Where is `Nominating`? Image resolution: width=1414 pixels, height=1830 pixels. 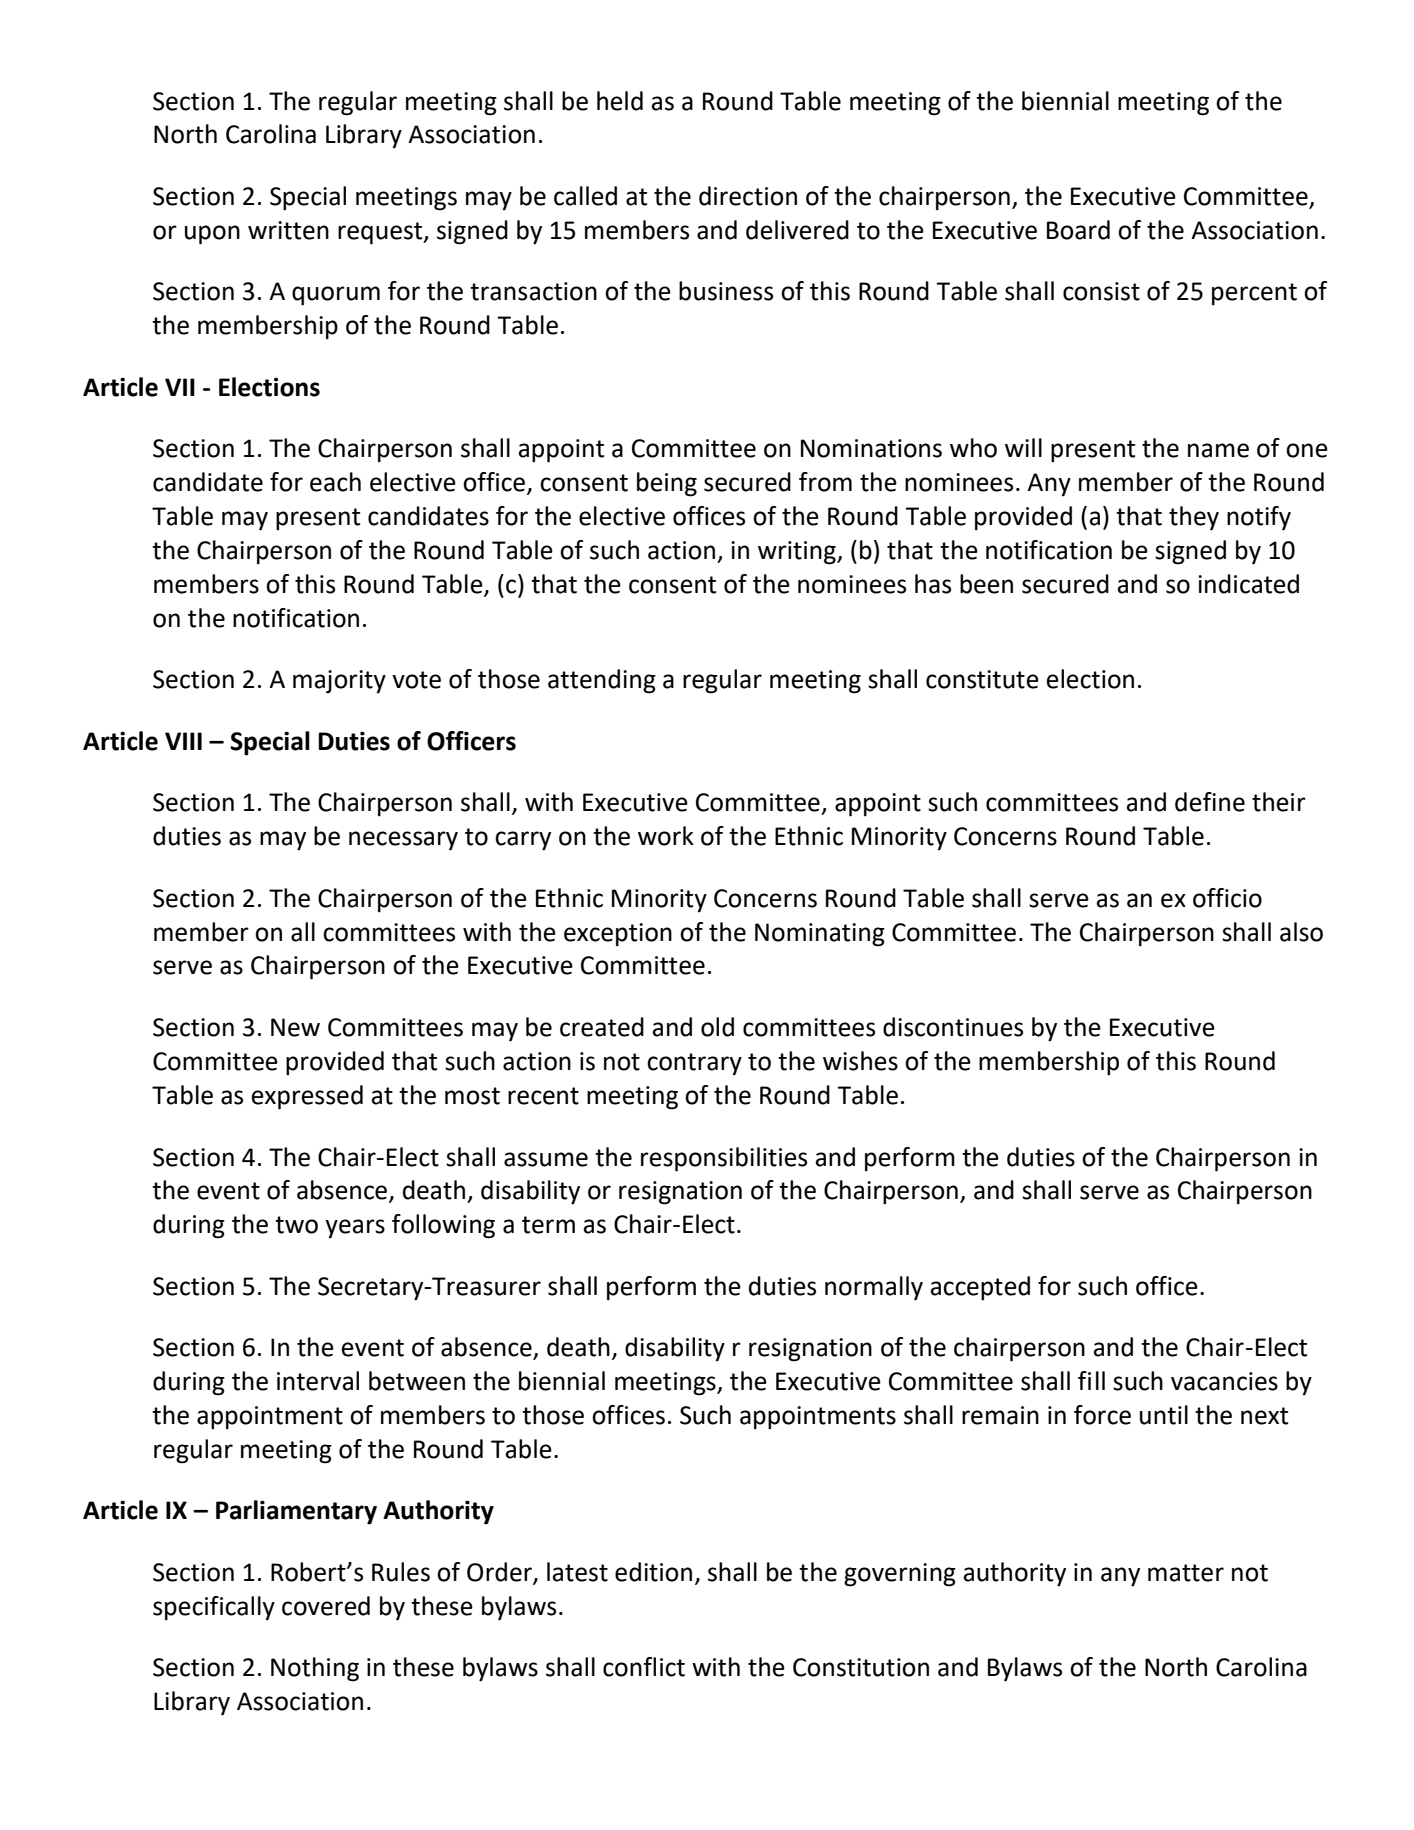 Nominating is located at coordinates (820, 935).
